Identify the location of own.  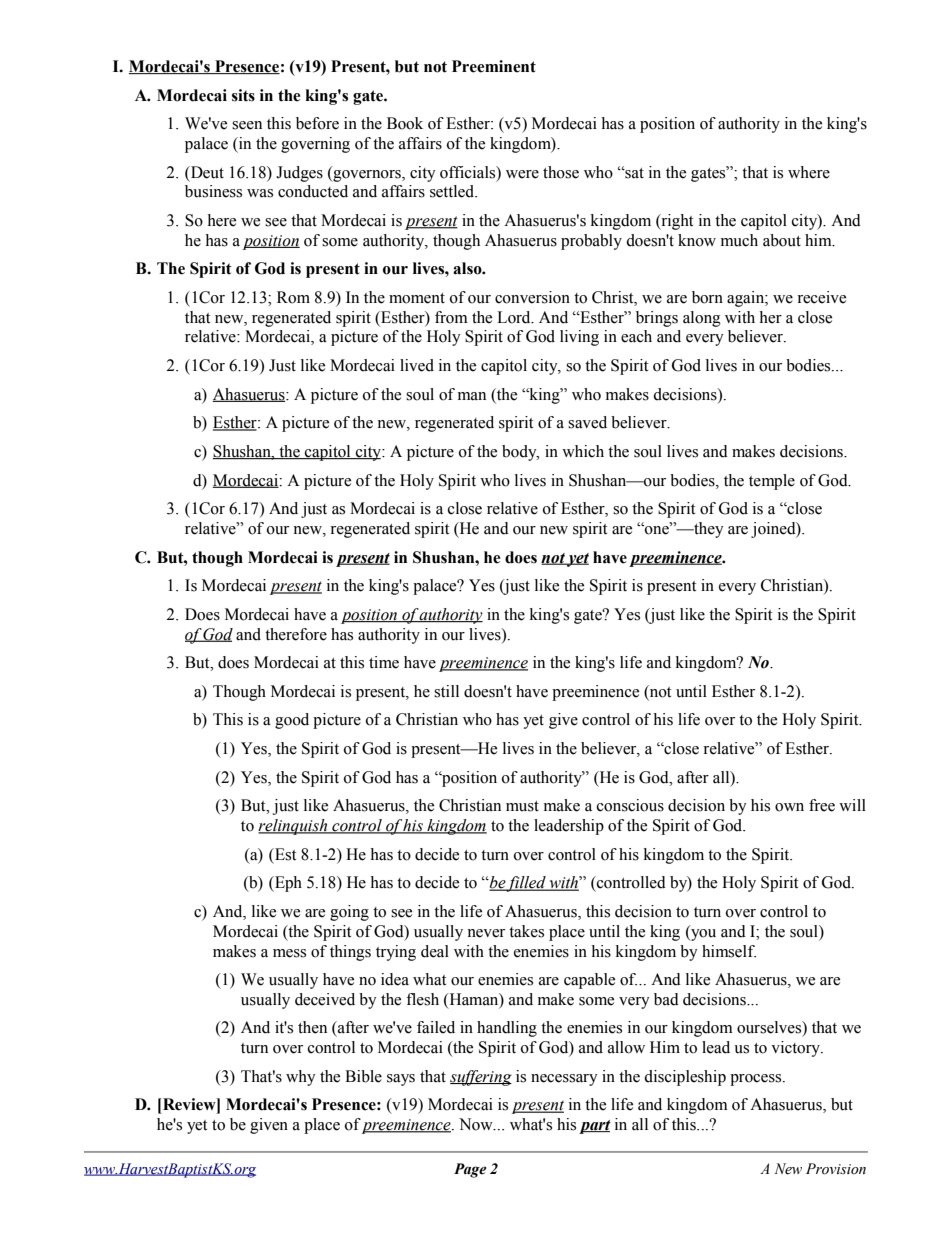
(789, 807).
